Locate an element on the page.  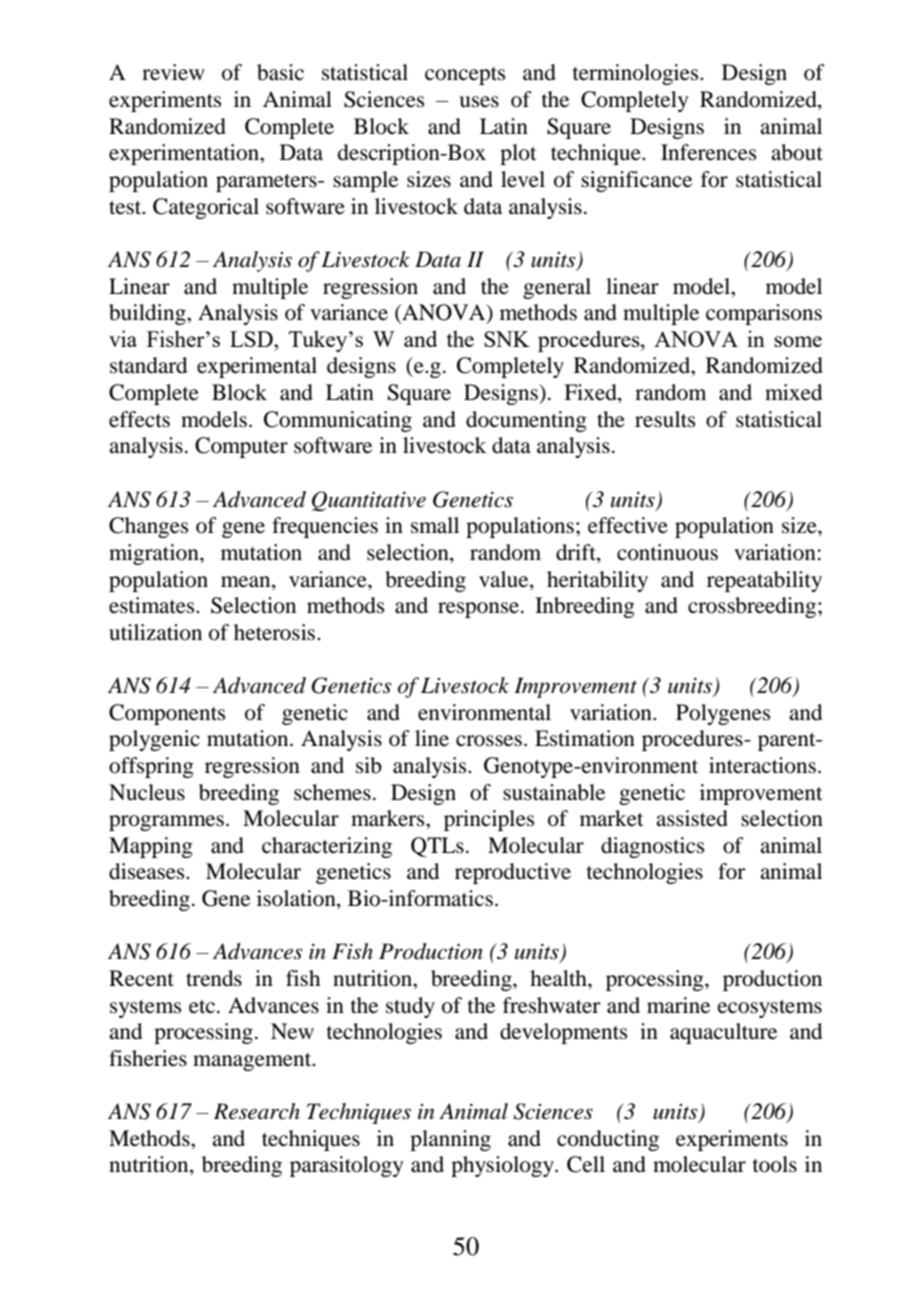
uses is located at coordinates (479, 102).
